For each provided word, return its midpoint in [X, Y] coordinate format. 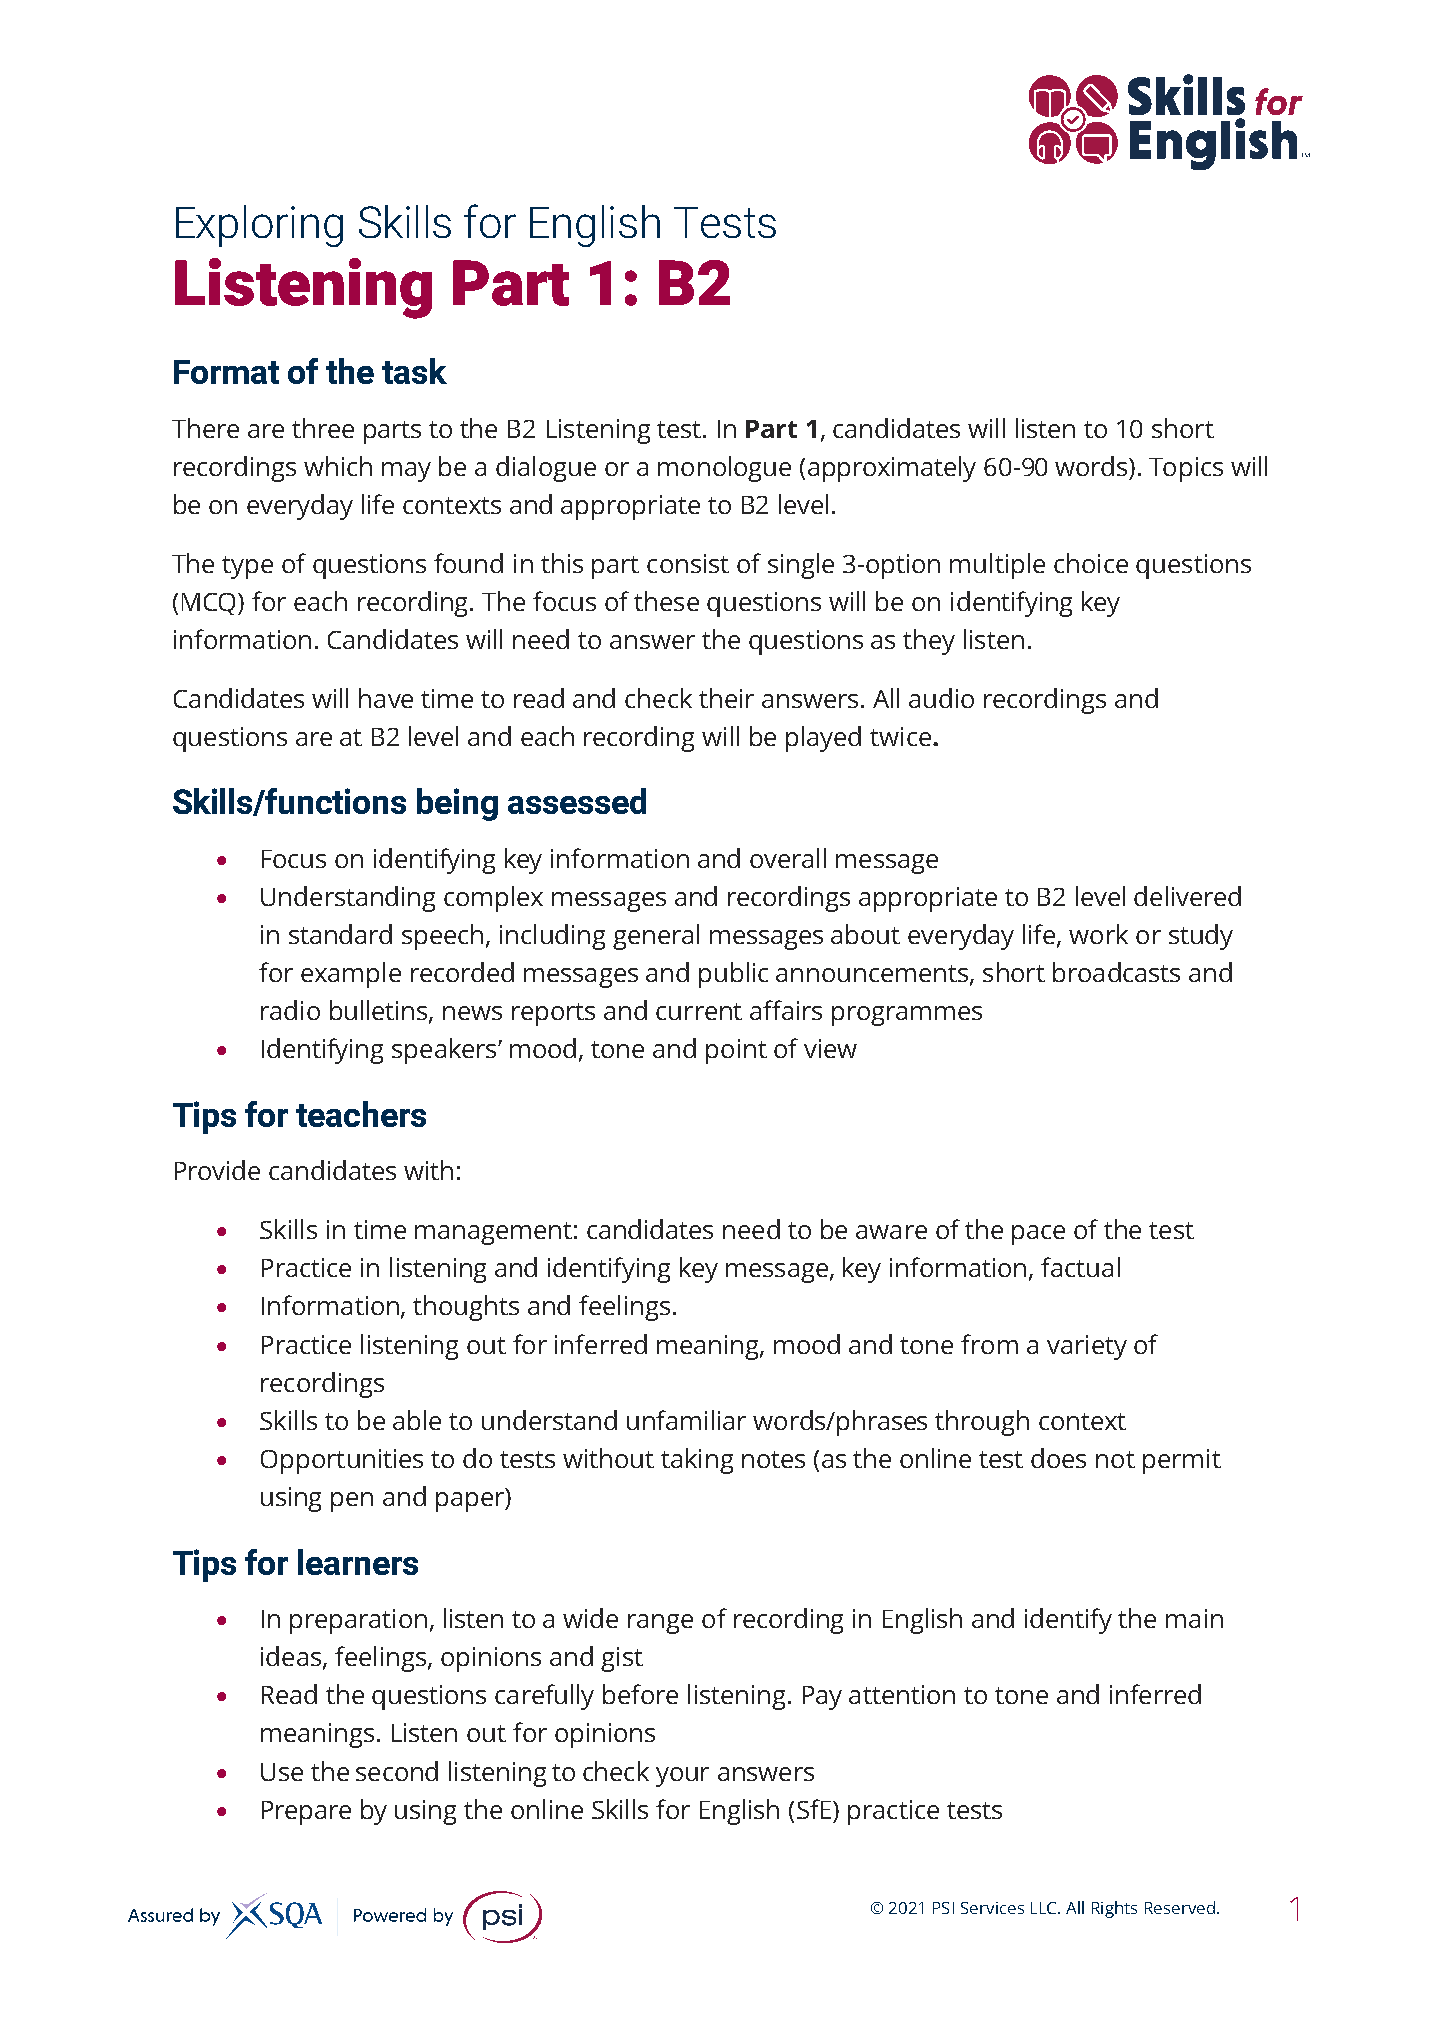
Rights [1114, 1909]
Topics [1186, 469]
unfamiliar [686, 1420]
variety [1087, 1347]
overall [788, 858]
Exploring [259, 226]
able [417, 1420]
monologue [724, 469]
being [457, 804]
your [682, 1777]
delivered [1187, 896]
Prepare [306, 1813]
